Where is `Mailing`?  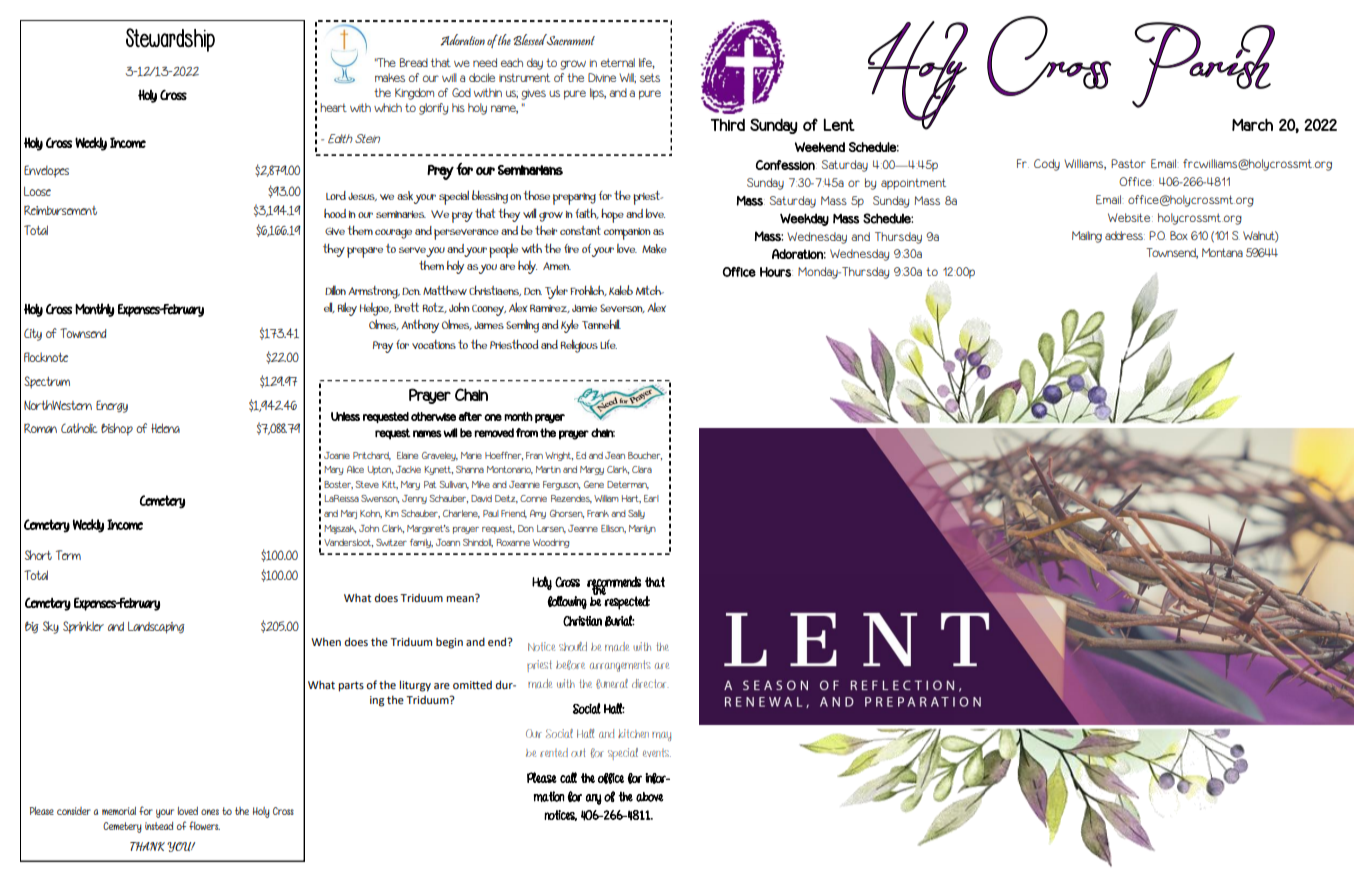
Mailing is located at coordinates (1087, 237).
